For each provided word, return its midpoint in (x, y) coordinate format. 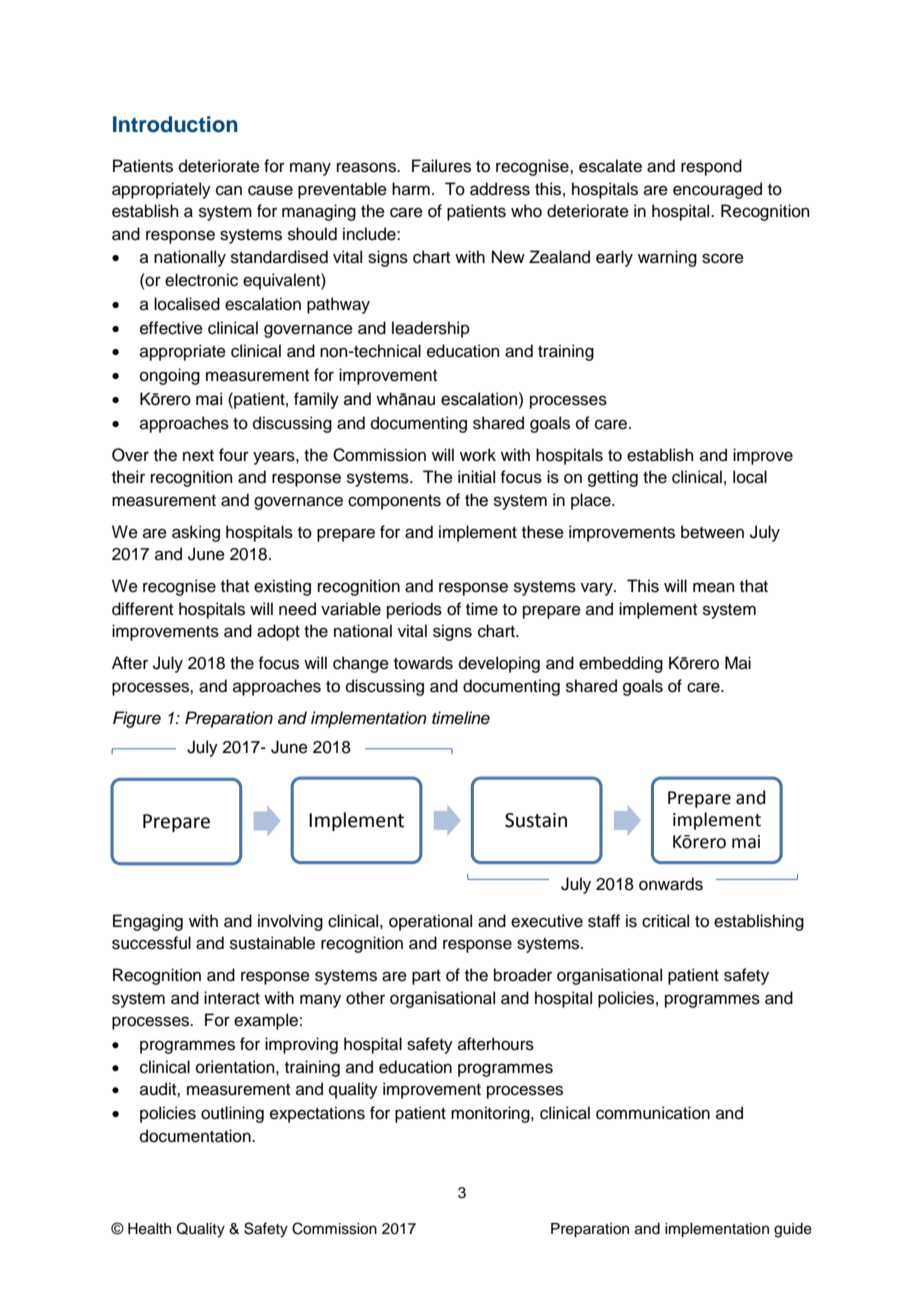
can (229, 190)
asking (196, 533)
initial (476, 477)
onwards (671, 884)
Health (149, 1229)
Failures (441, 166)
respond (711, 167)
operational (430, 922)
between (712, 532)
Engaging (148, 922)
